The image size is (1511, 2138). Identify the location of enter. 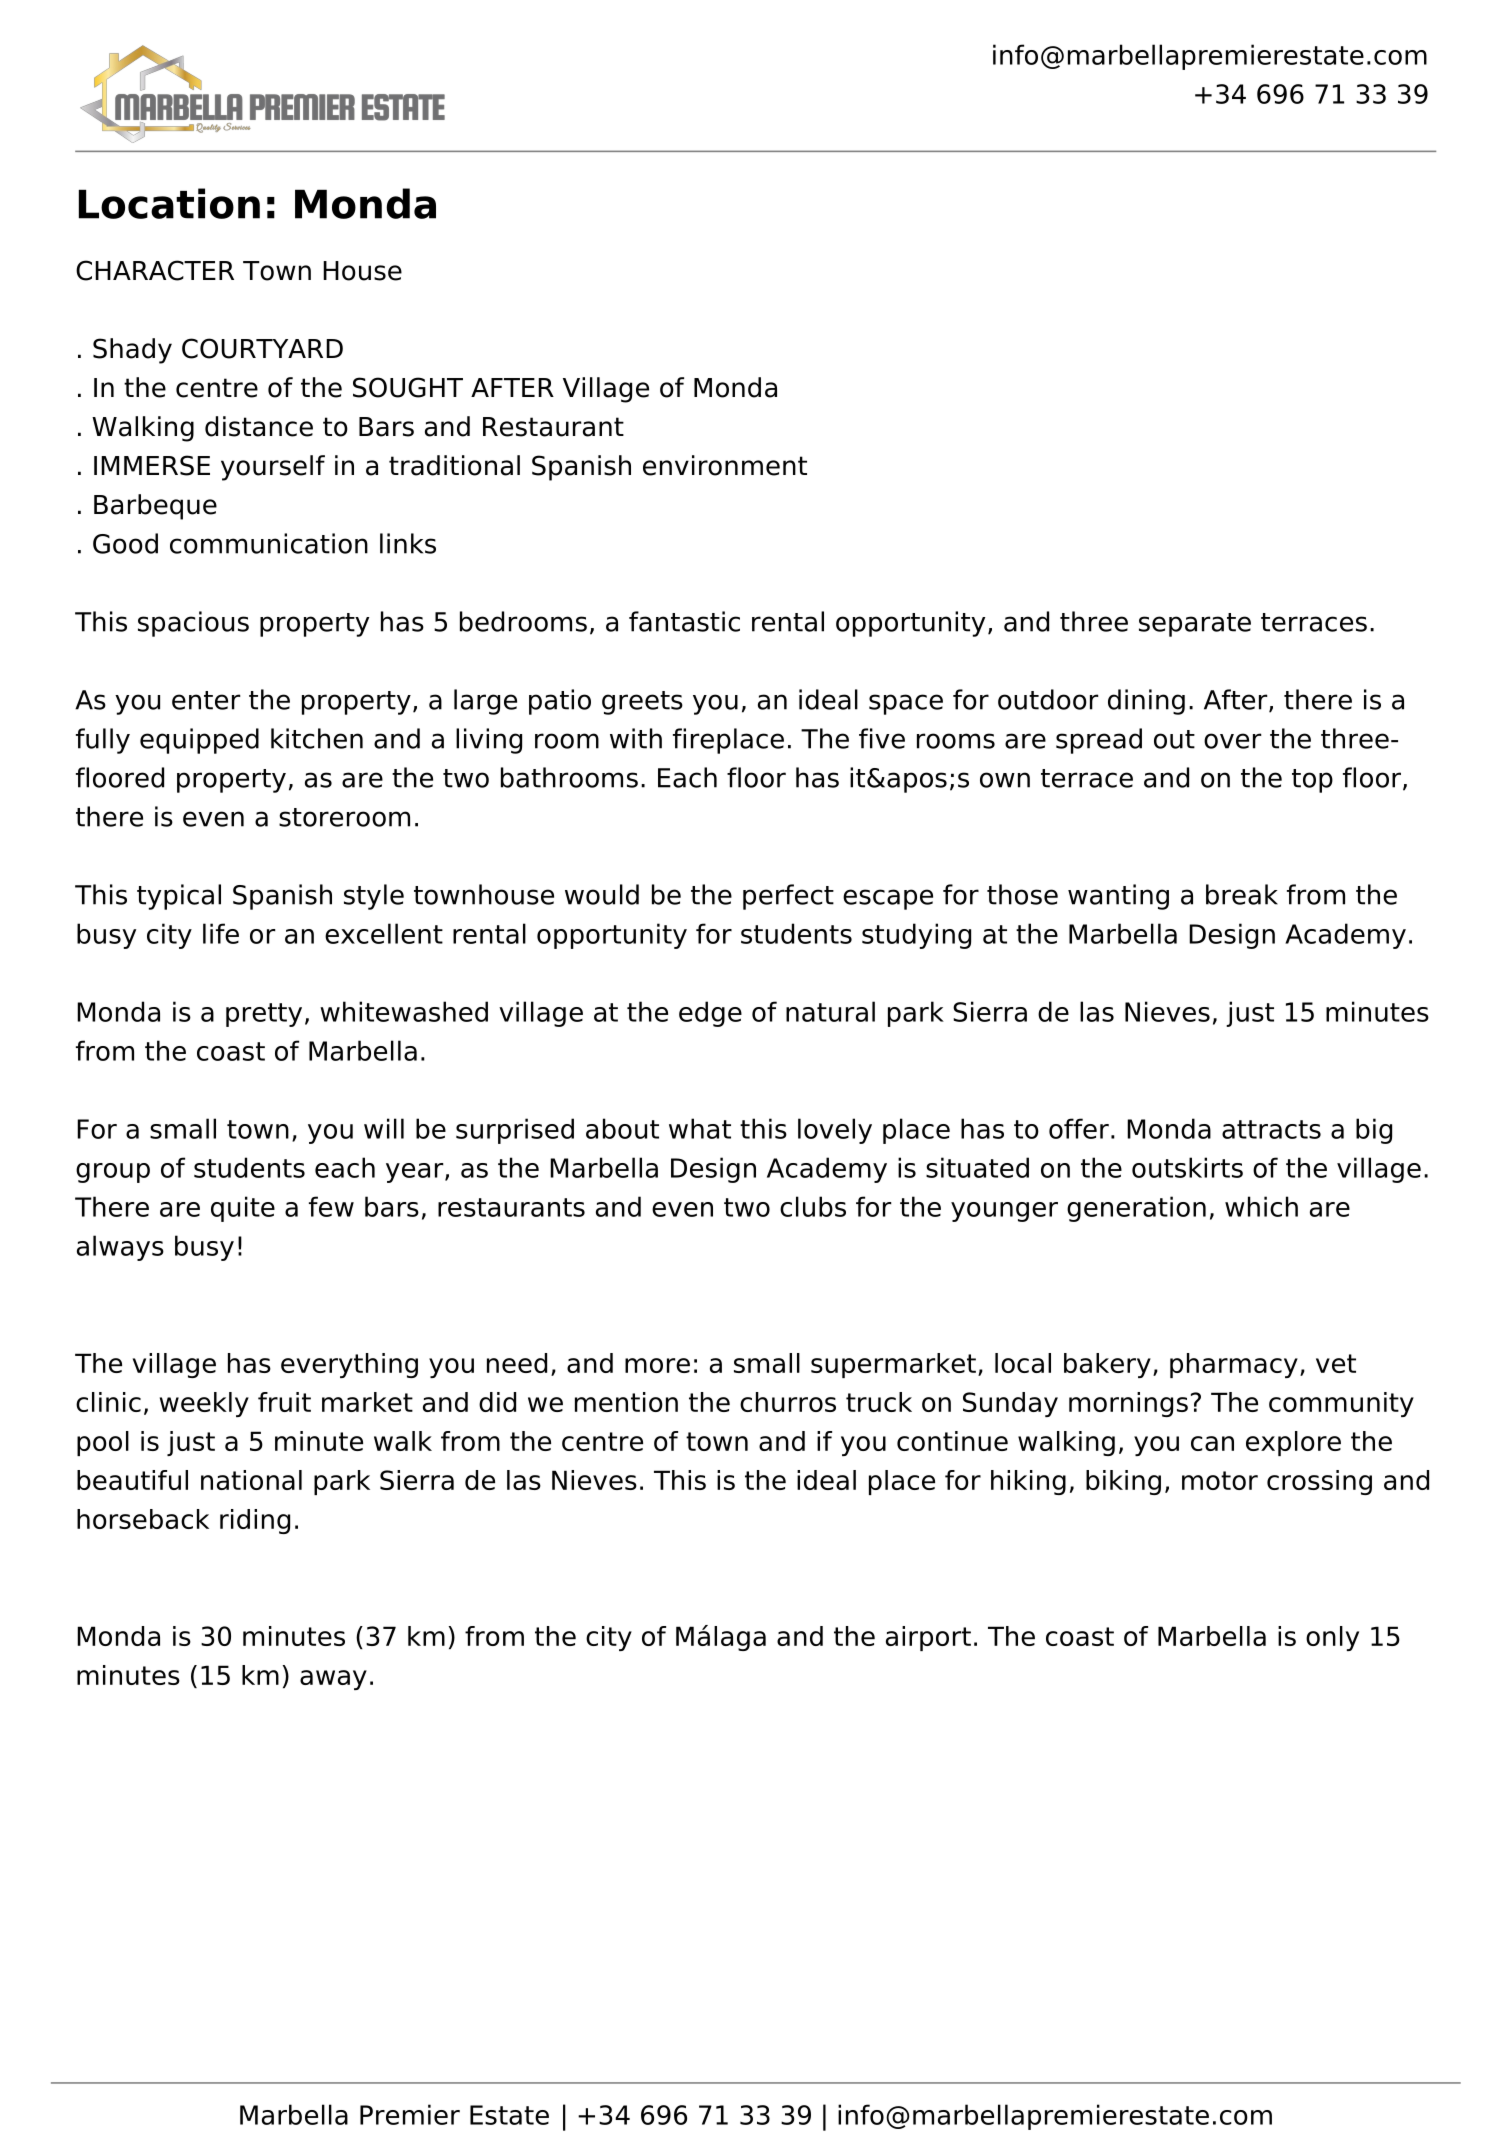
(206, 700).
